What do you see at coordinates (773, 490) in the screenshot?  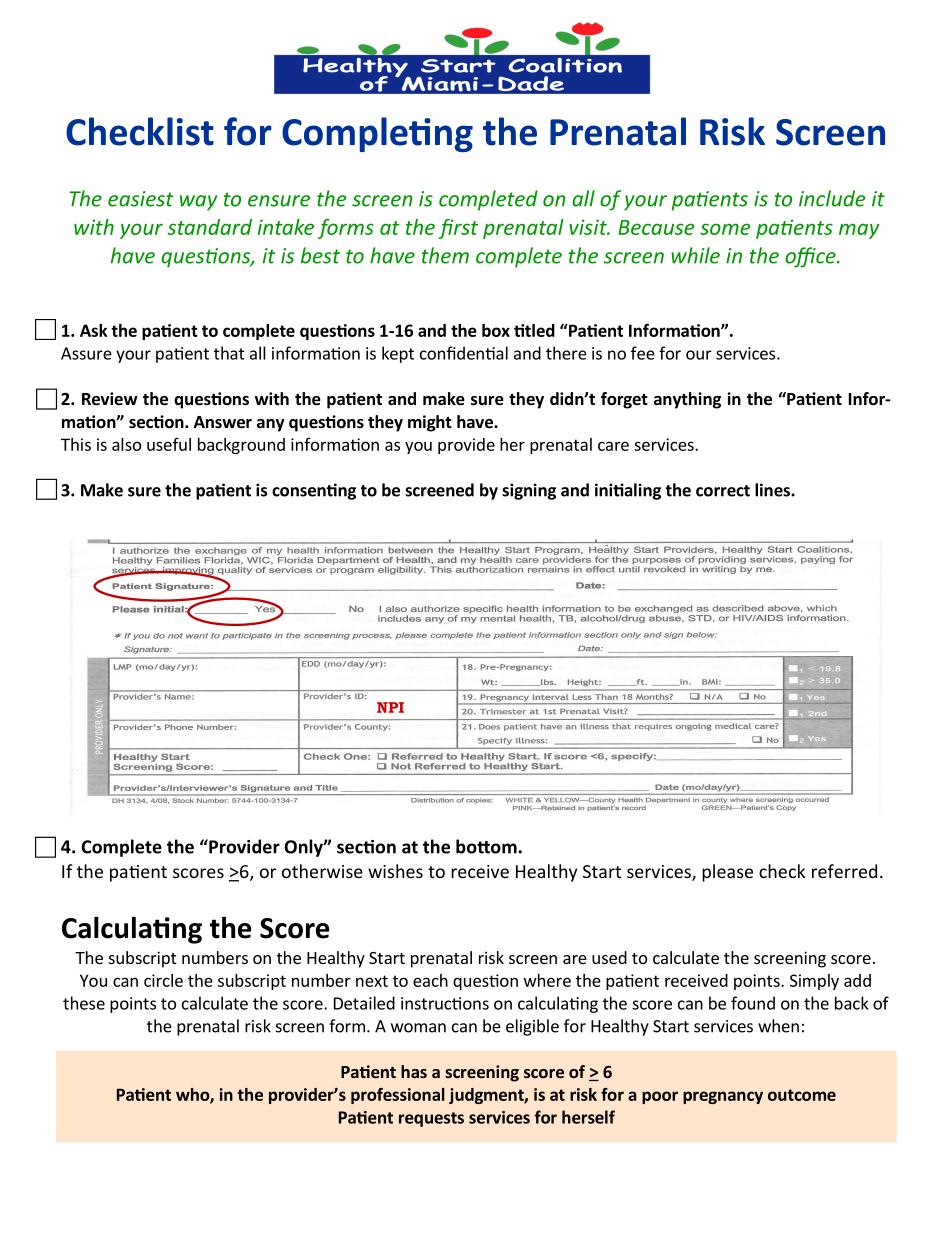 I see `lines` at bounding box center [773, 490].
